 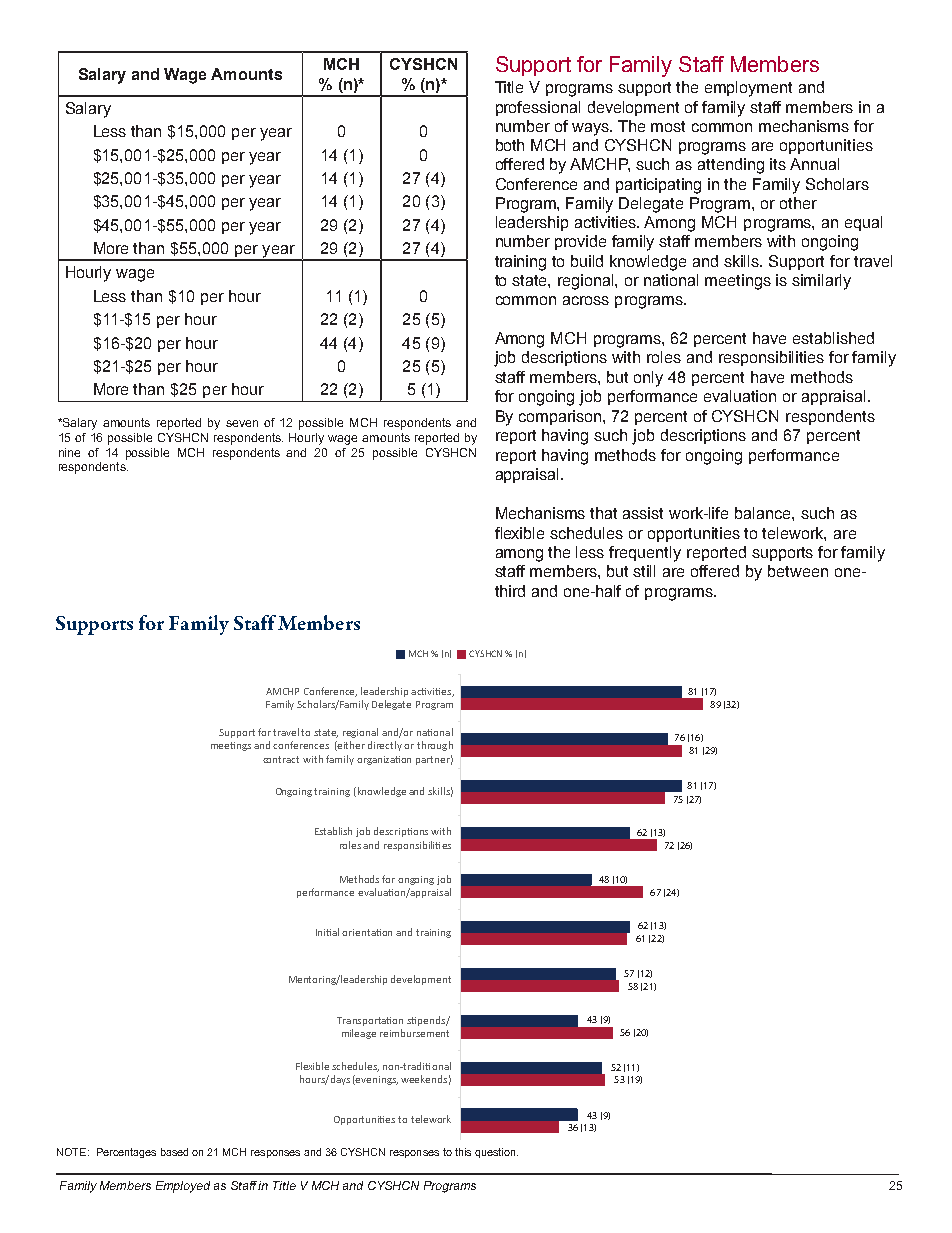 I want to click on ways, so click(x=592, y=129).
